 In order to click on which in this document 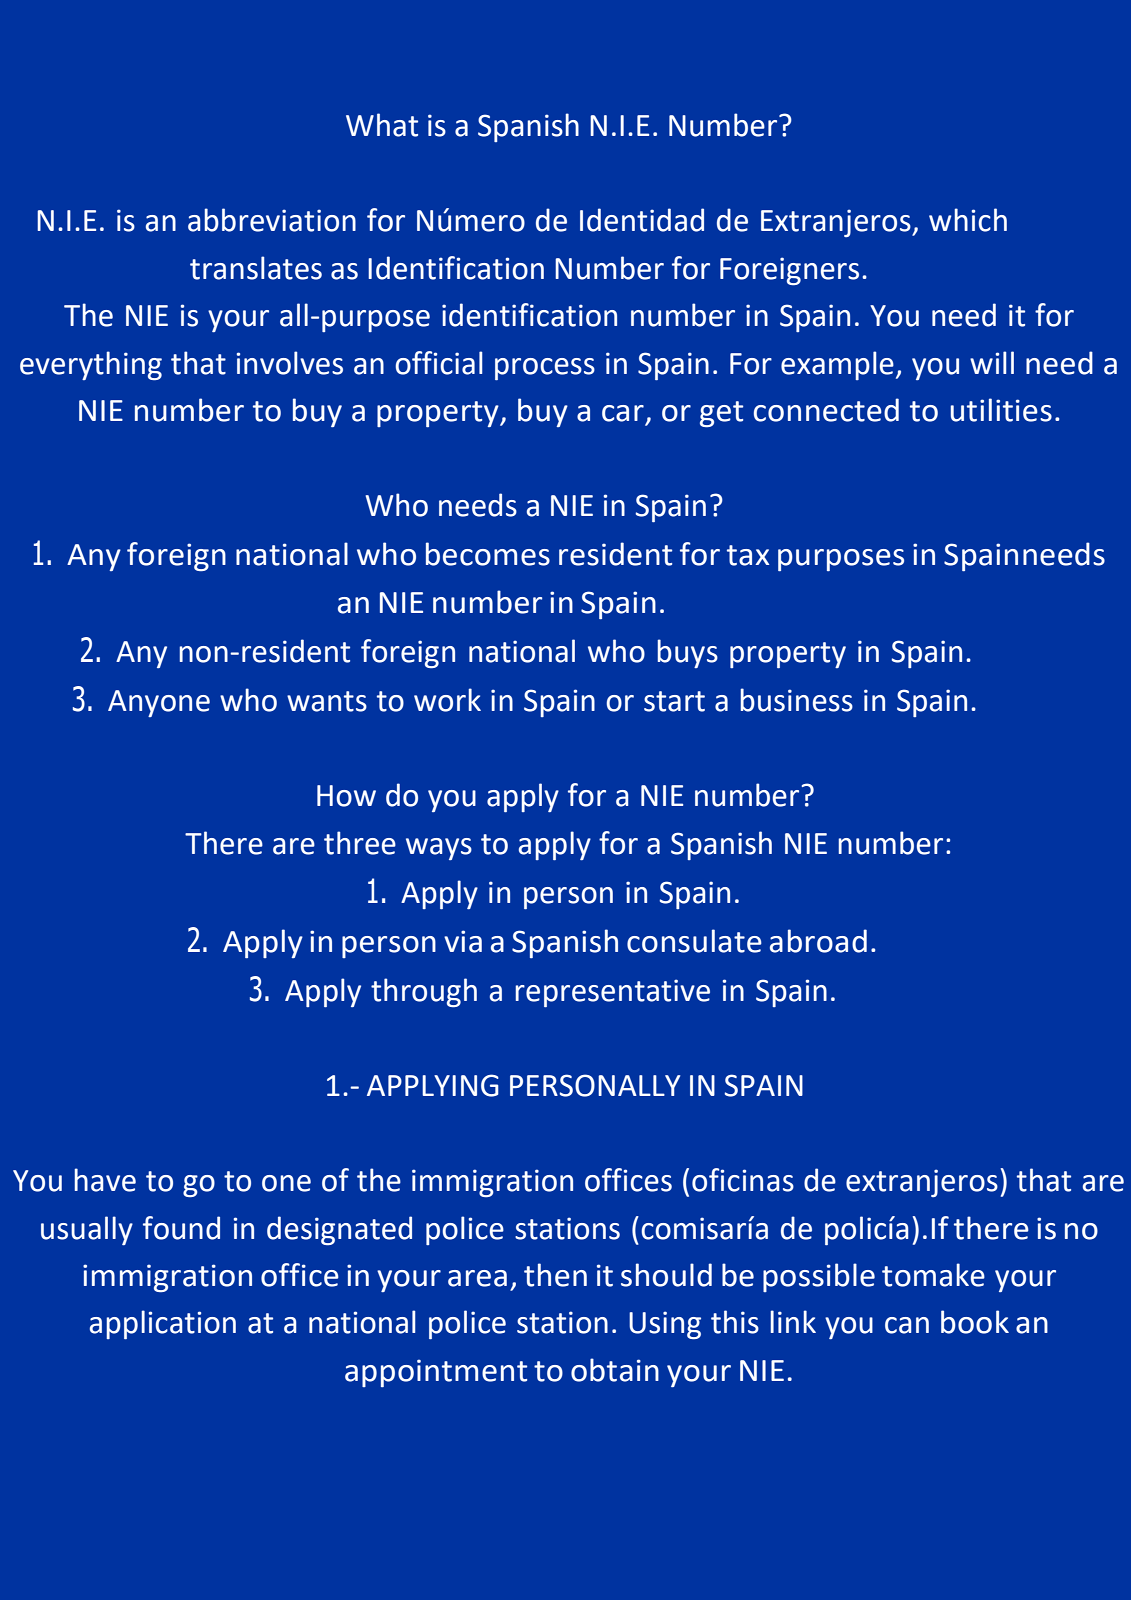, I will do `click(968, 220)`.
